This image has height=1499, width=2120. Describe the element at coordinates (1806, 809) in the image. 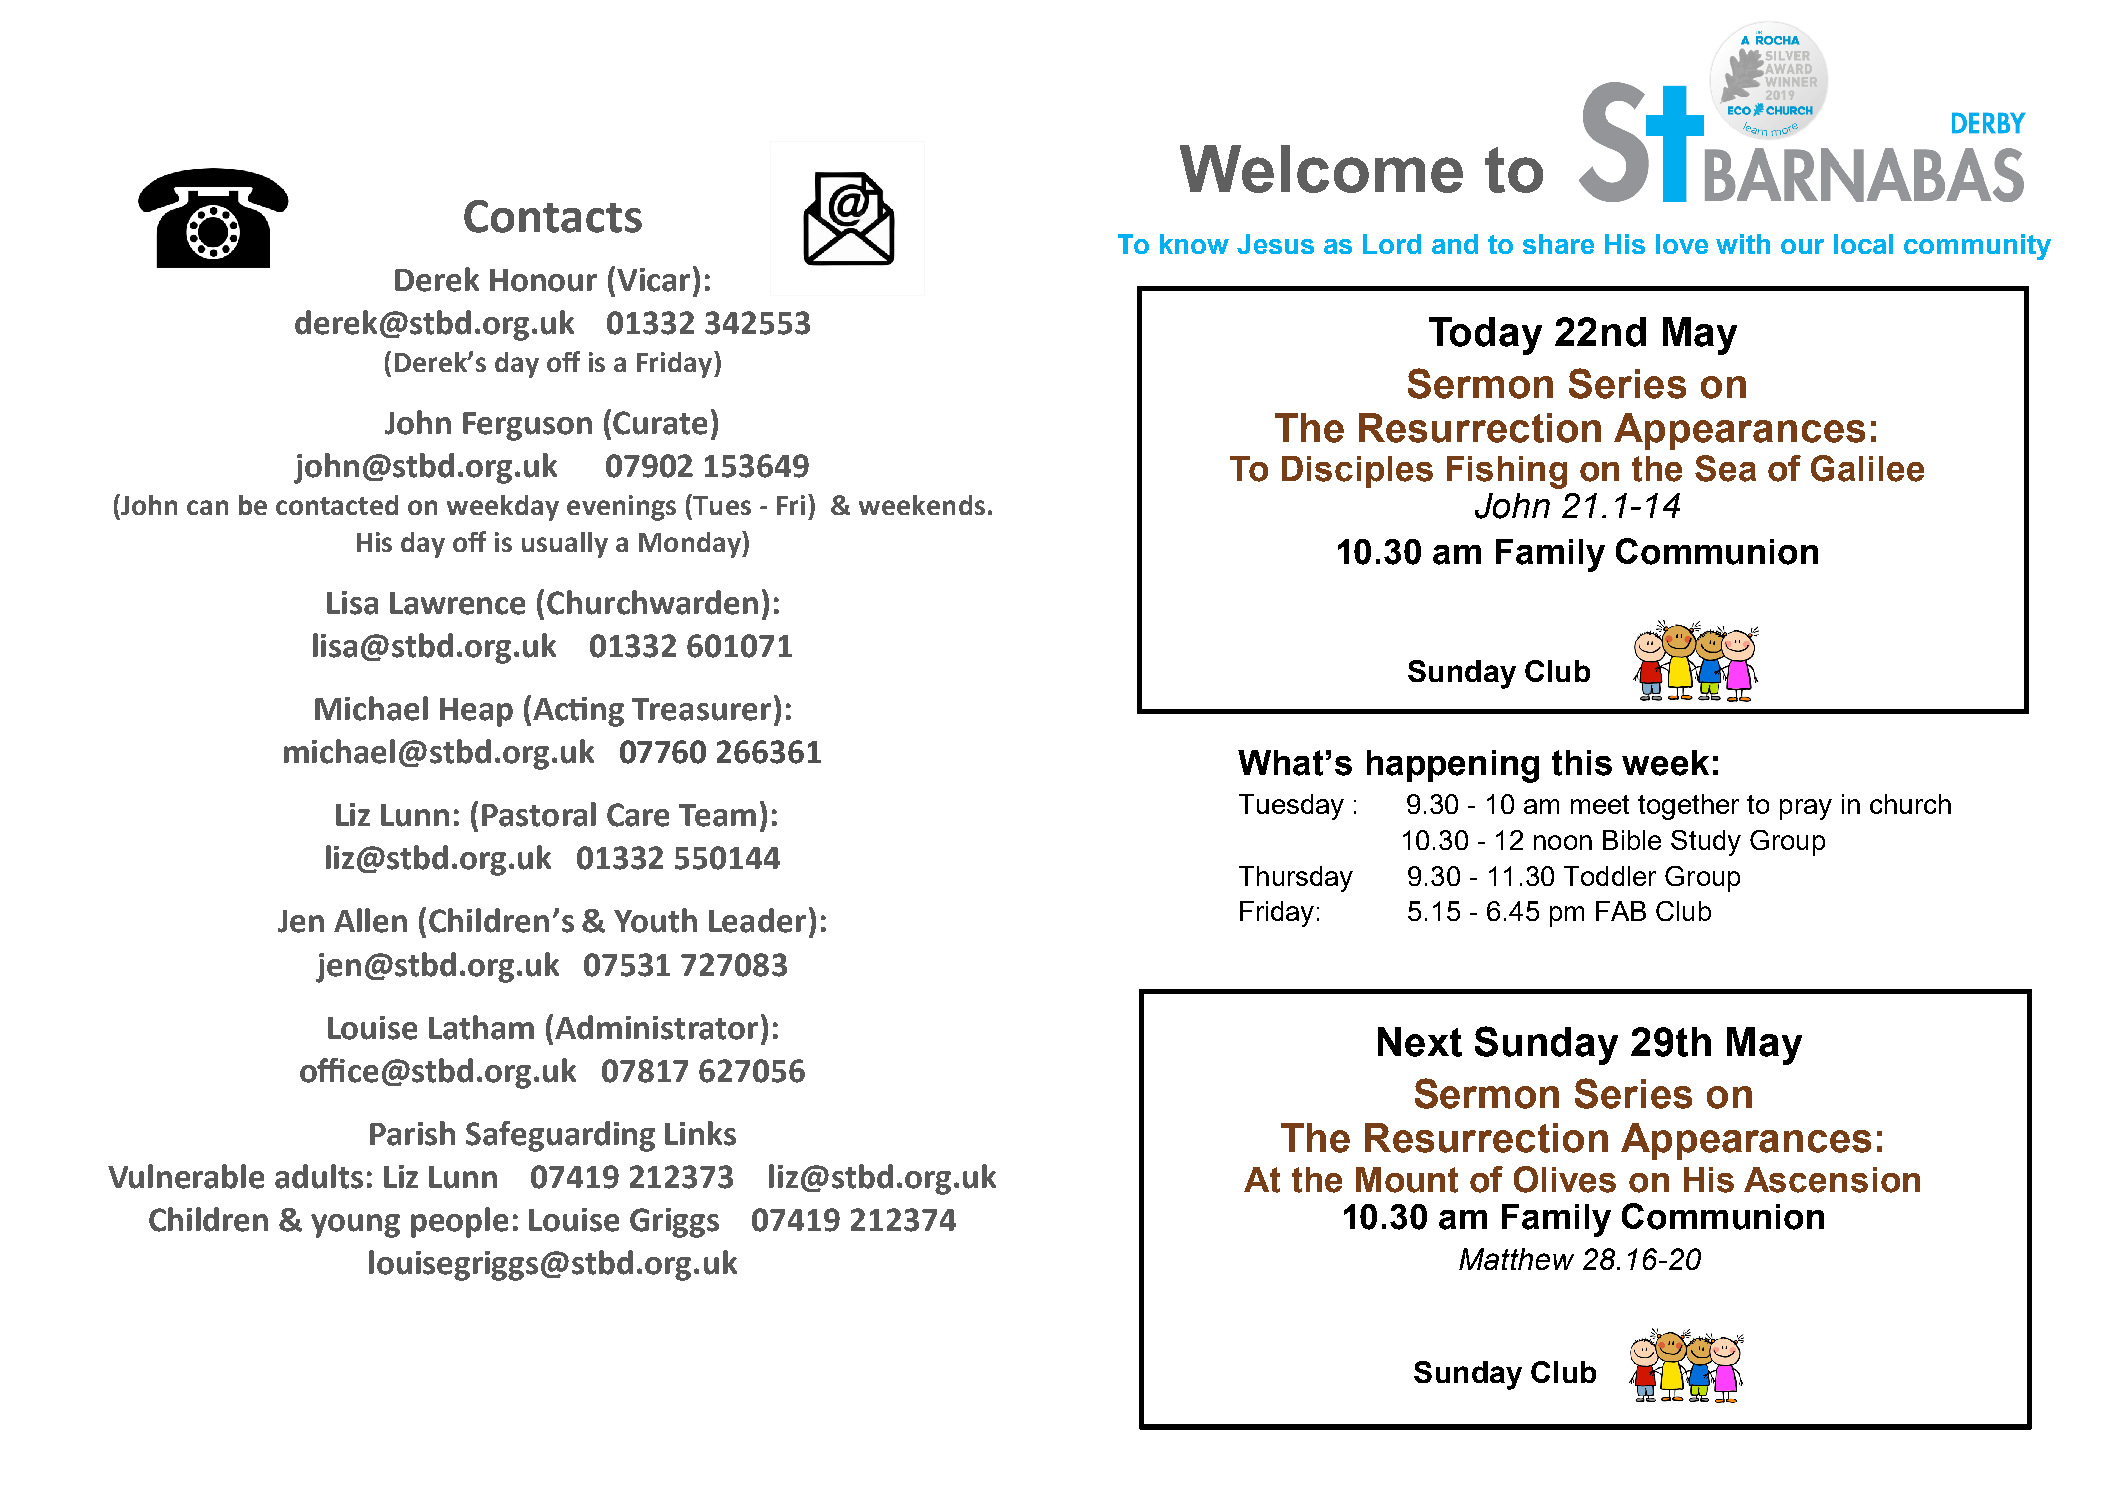

I see `pray` at that location.
